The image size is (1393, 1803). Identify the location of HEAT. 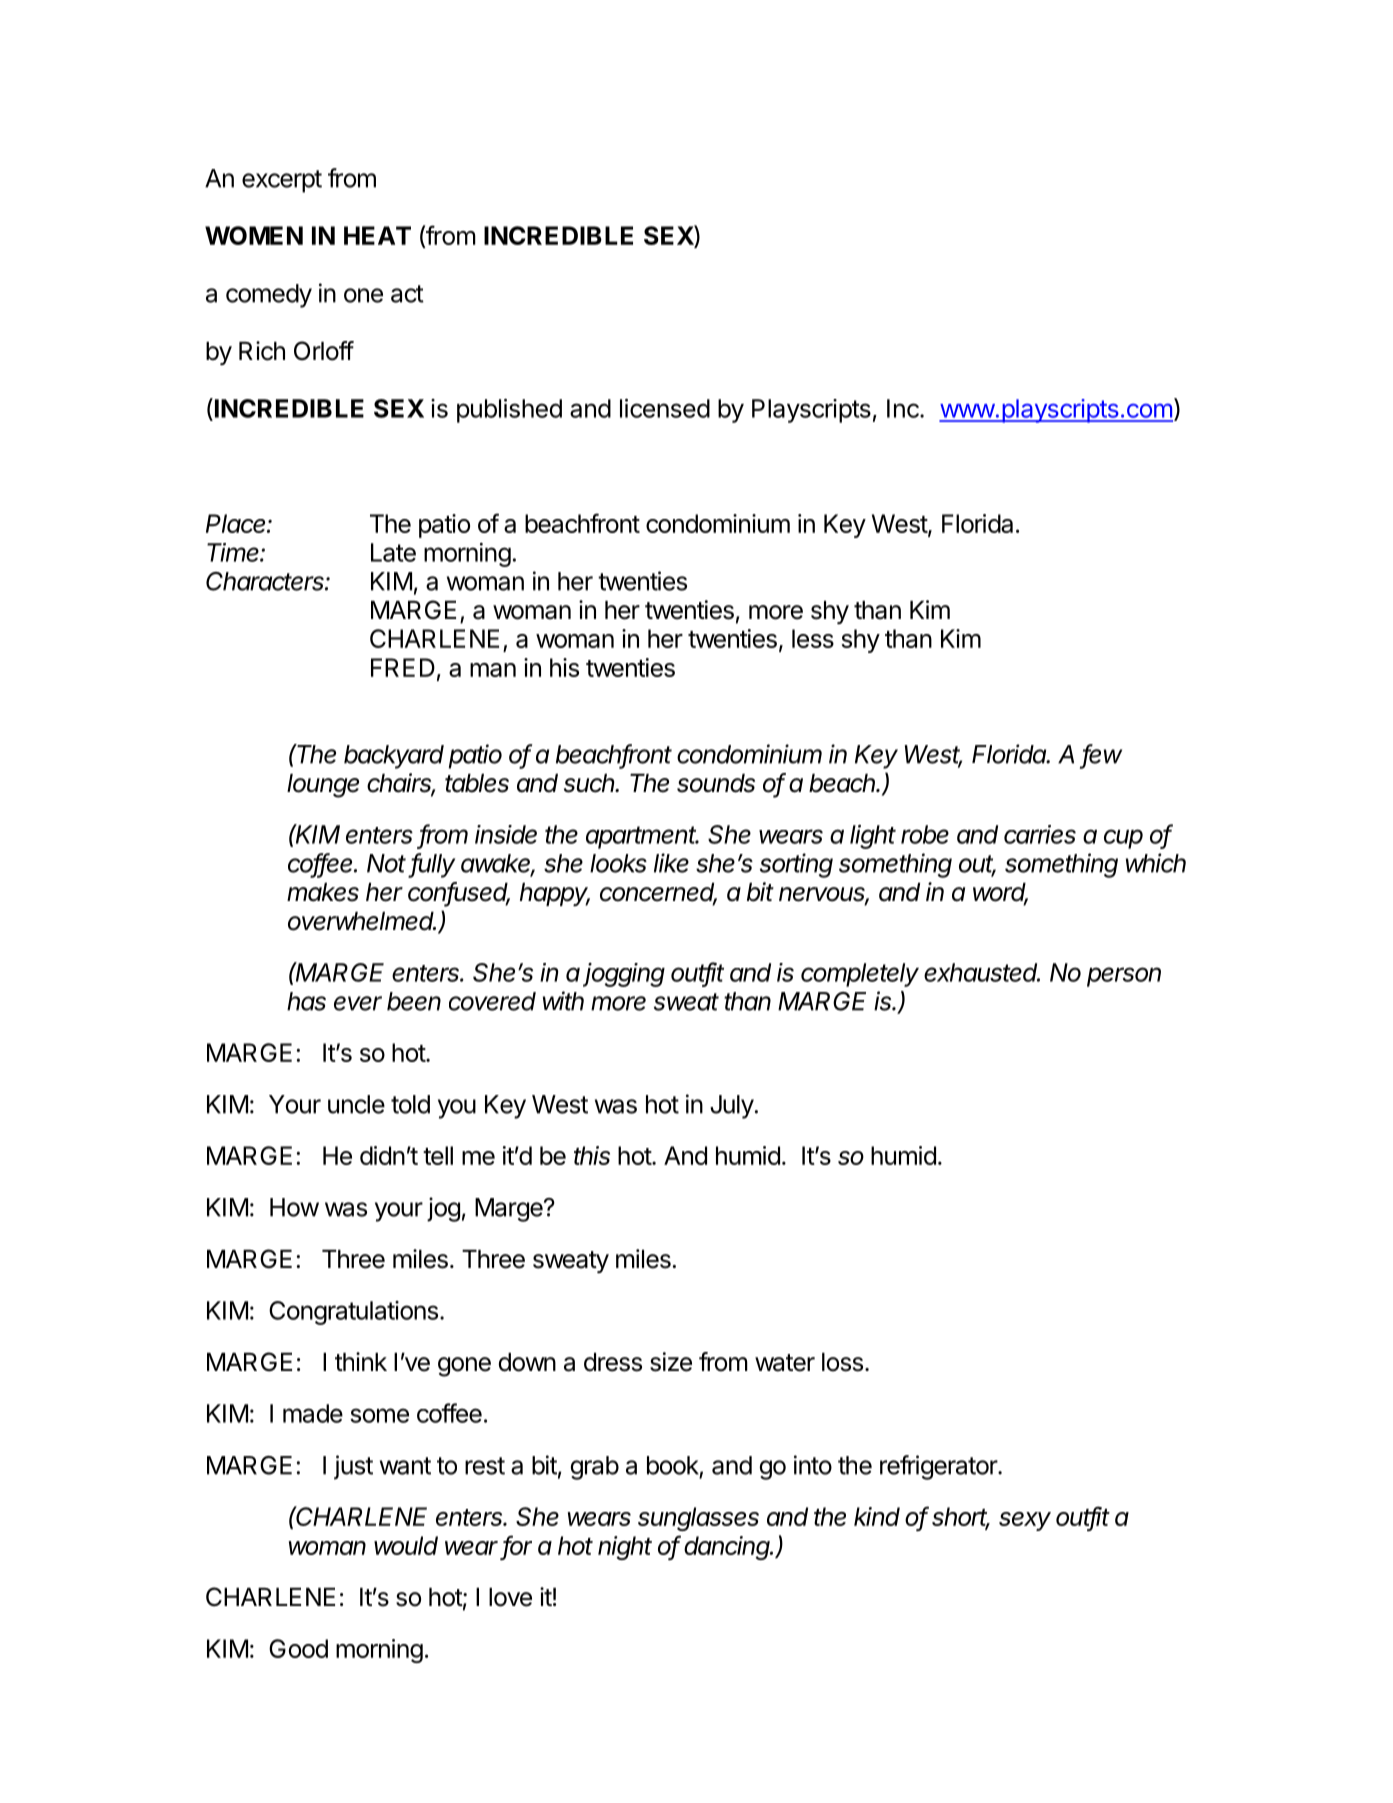
(377, 235).
